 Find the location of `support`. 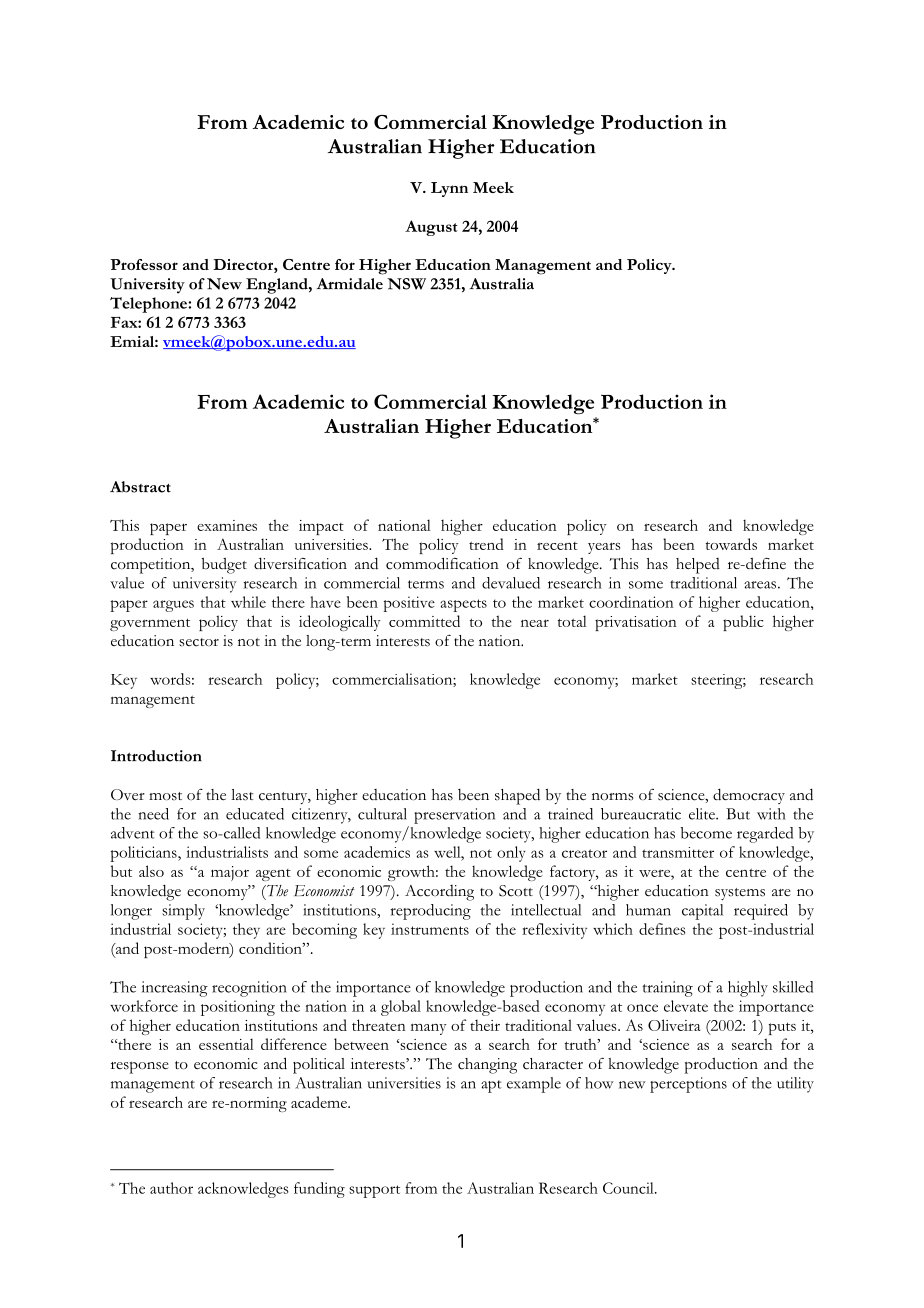

support is located at coordinates (374, 1191).
